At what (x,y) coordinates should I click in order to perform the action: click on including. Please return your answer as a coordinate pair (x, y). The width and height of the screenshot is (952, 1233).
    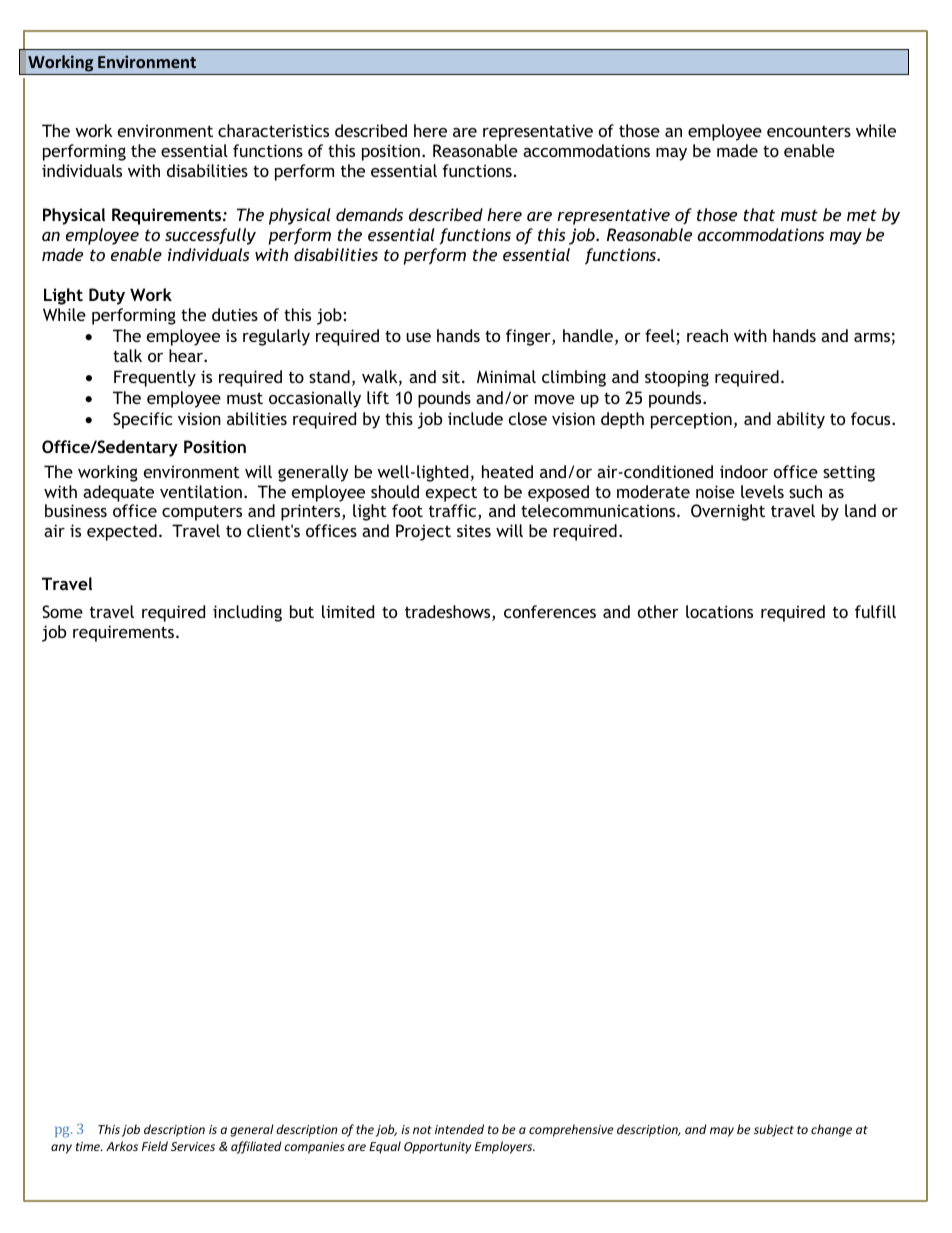
    Looking at the image, I should click on (247, 613).
